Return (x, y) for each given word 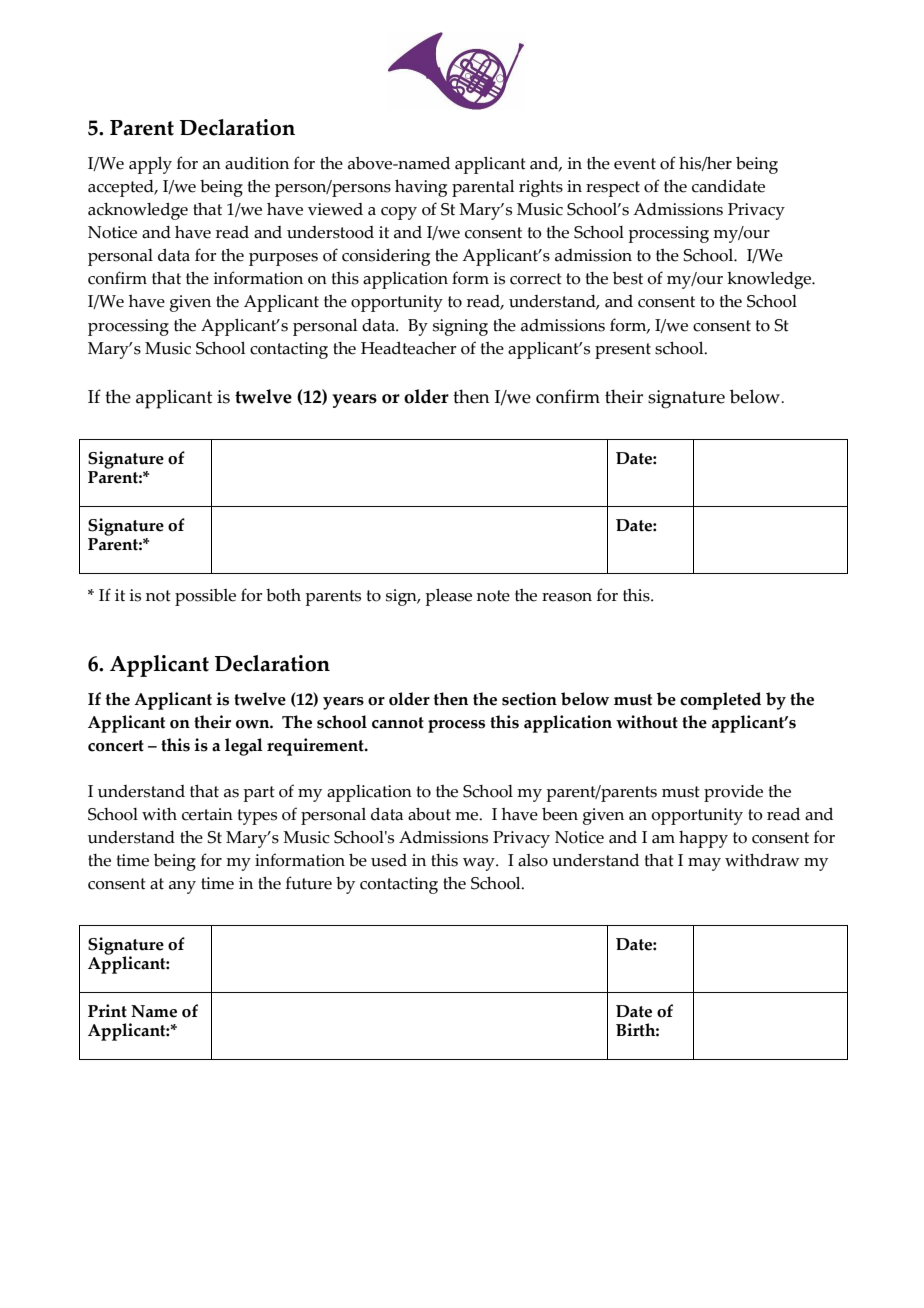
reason (567, 597)
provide (733, 793)
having (421, 188)
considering (386, 257)
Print (107, 1011)
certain (207, 814)
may (704, 864)
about (429, 814)
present (623, 351)
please (448, 597)
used (389, 860)
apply (150, 165)
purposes (283, 259)
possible (205, 597)
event (635, 164)
